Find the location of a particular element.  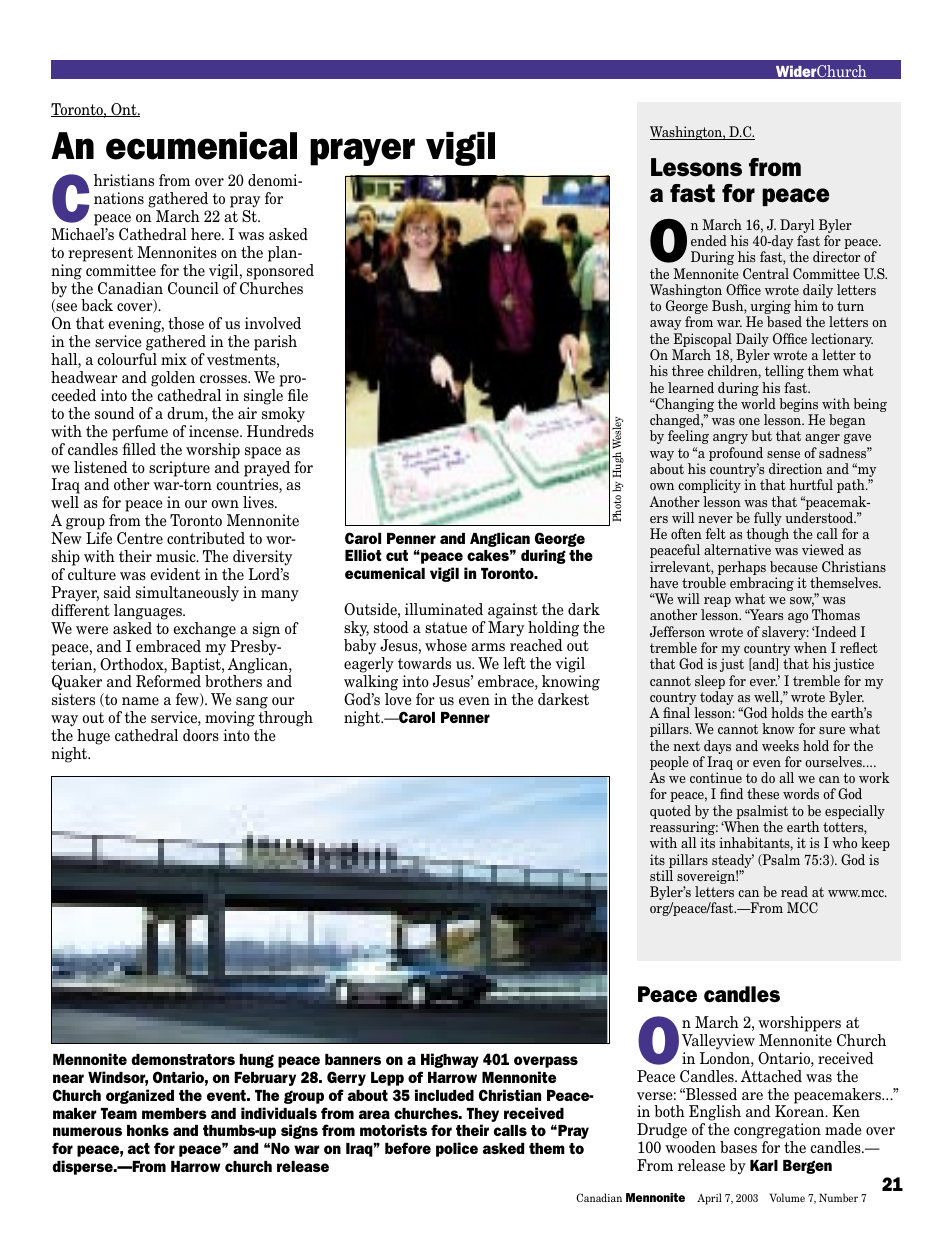

direction is located at coordinates (795, 468).
